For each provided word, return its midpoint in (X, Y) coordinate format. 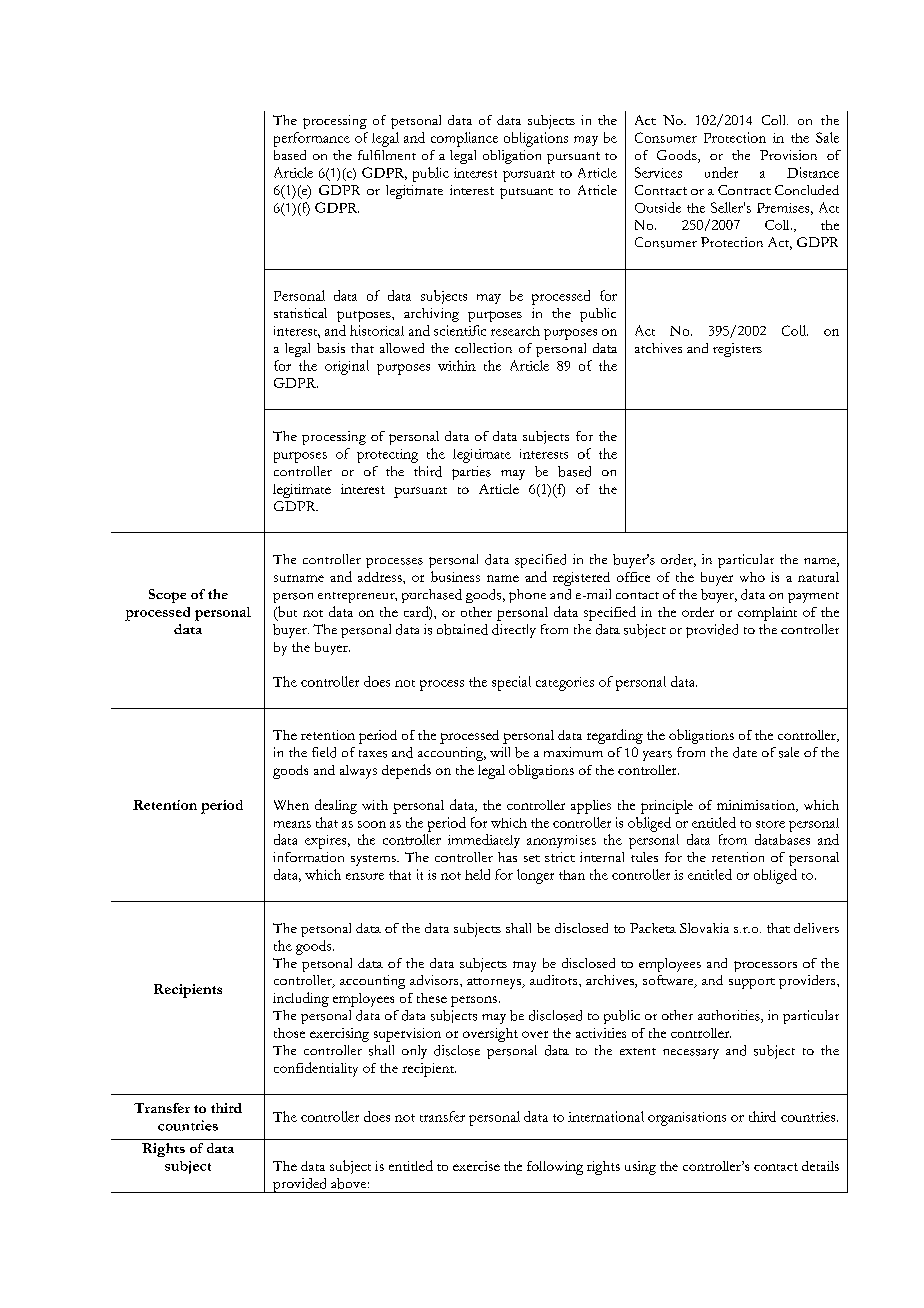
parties (471, 473)
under (721, 172)
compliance (464, 139)
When (291, 805)
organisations (687, 1119)
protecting (387, 456)
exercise (476, 1166)
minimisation (757, 806)
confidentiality (316, 1069)
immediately (484, 841)
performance (312, 139)
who (752, 577)
